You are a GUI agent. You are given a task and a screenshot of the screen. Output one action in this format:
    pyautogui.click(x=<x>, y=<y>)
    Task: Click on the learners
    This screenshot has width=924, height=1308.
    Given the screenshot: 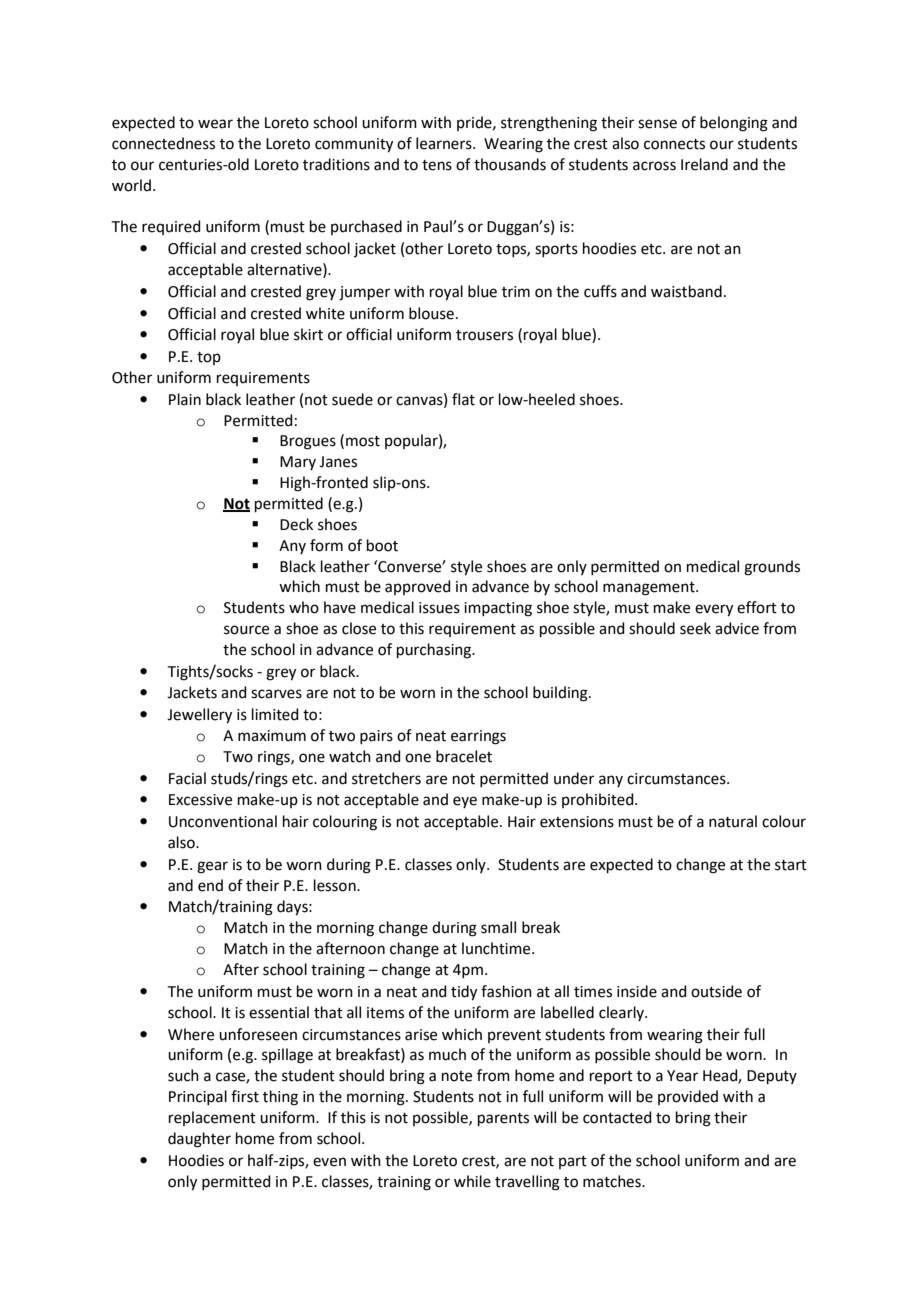 What is the action you would take?
    pyautogui.click(x=445, y=143)
